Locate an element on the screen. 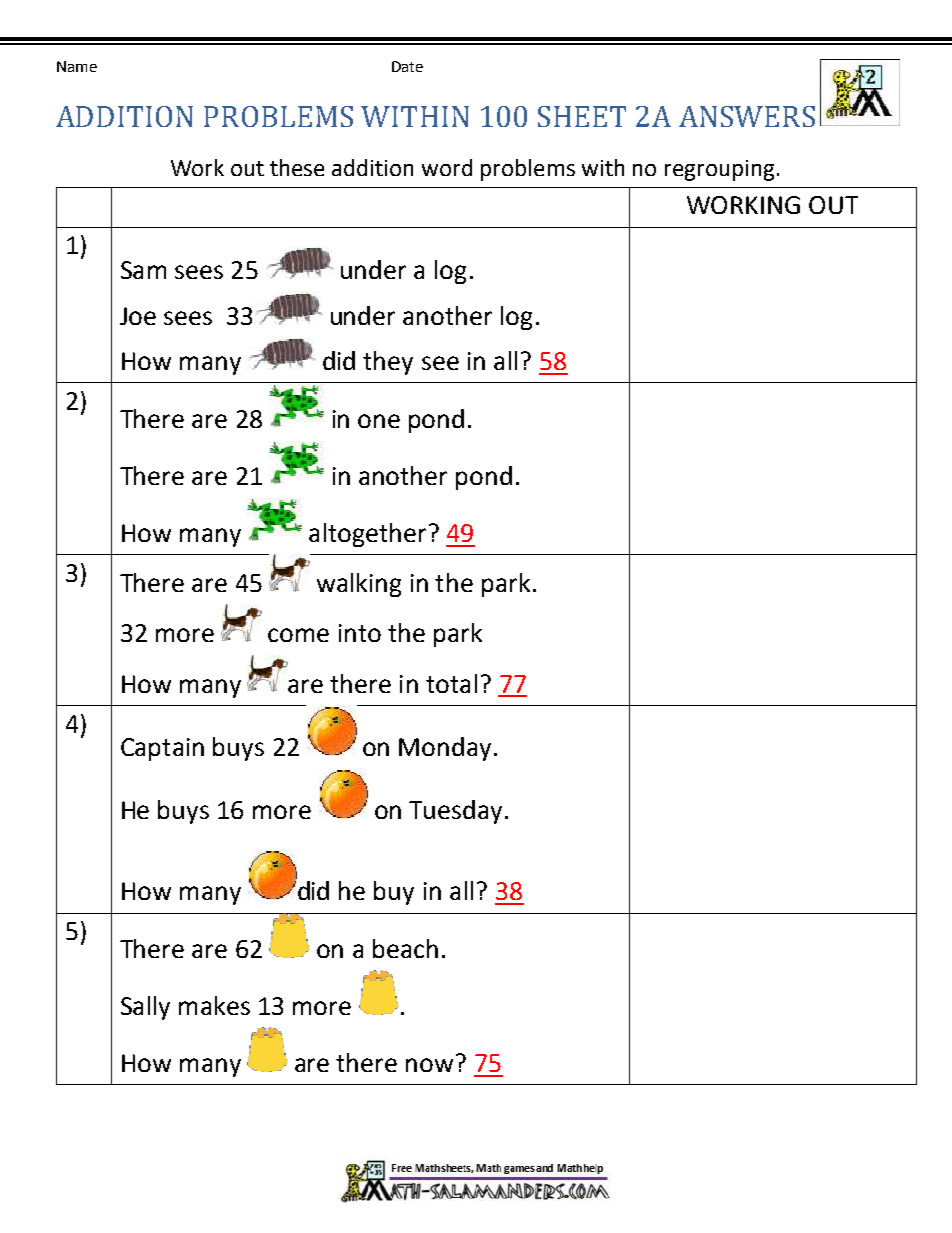 The width and height of the screenshot is (952, 1233). Sally is located at coordinates (145, 1008).
